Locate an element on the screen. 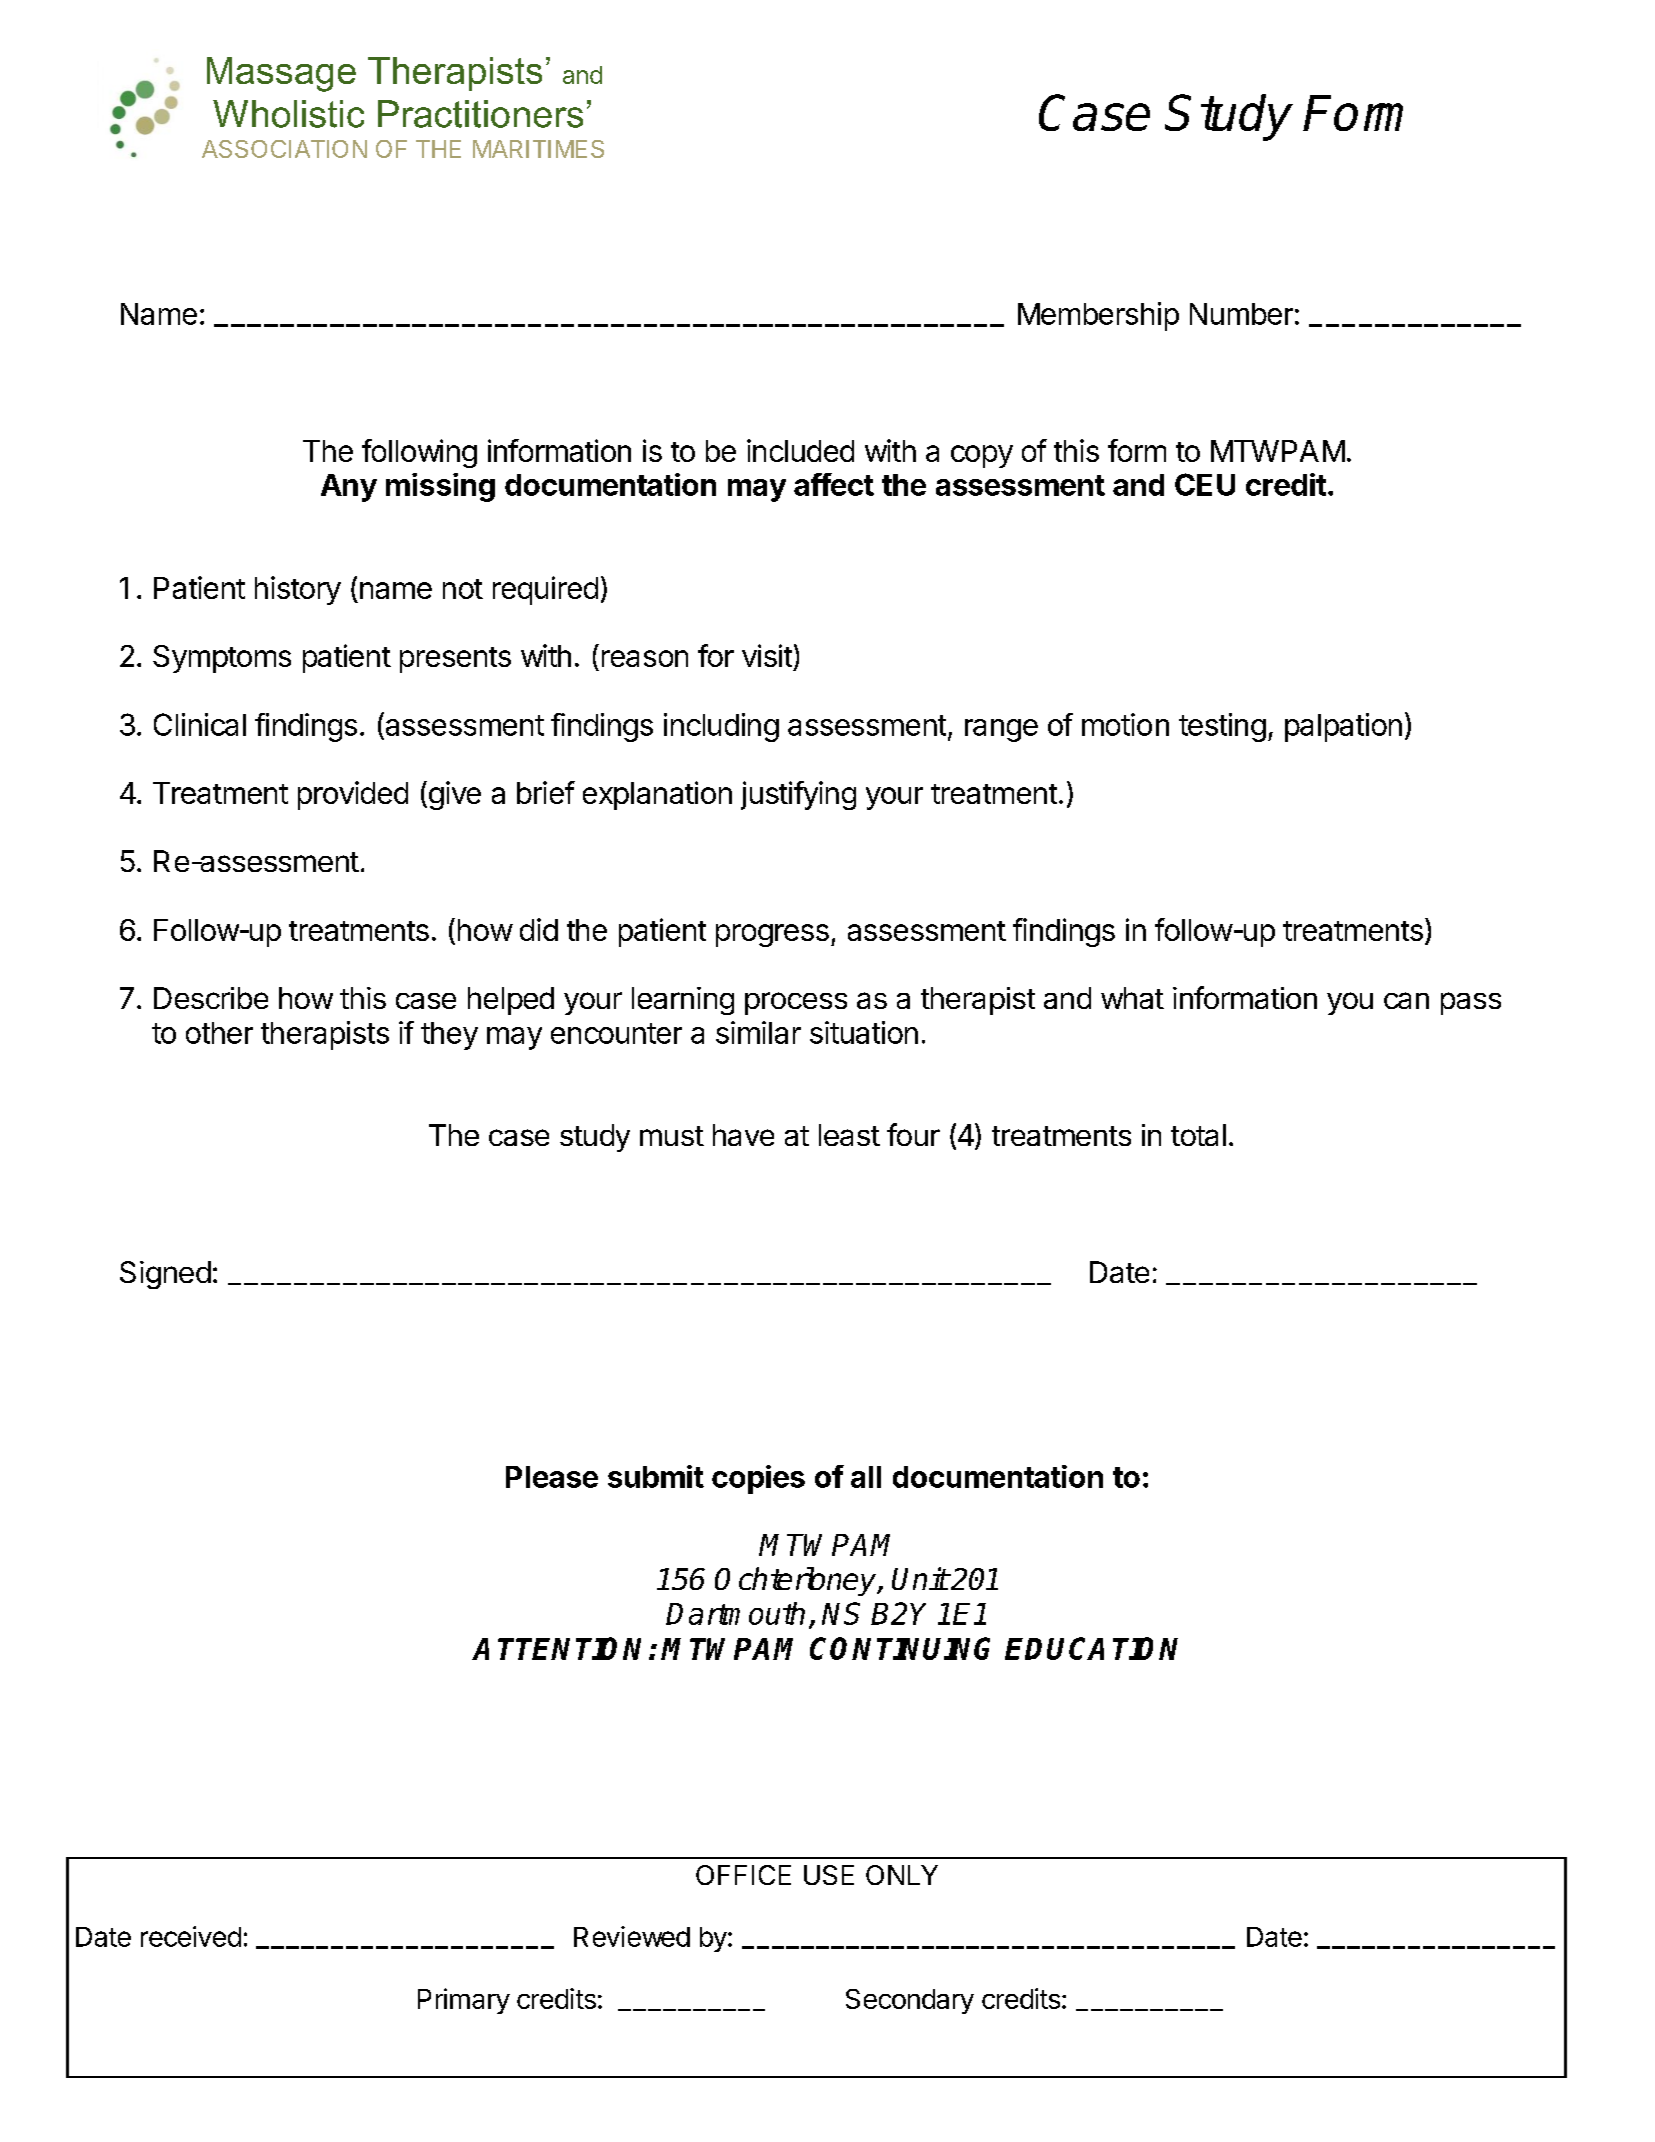 This screenshot has width=1655, height=2142. Wholistic is located at coordinates (288, 114).
